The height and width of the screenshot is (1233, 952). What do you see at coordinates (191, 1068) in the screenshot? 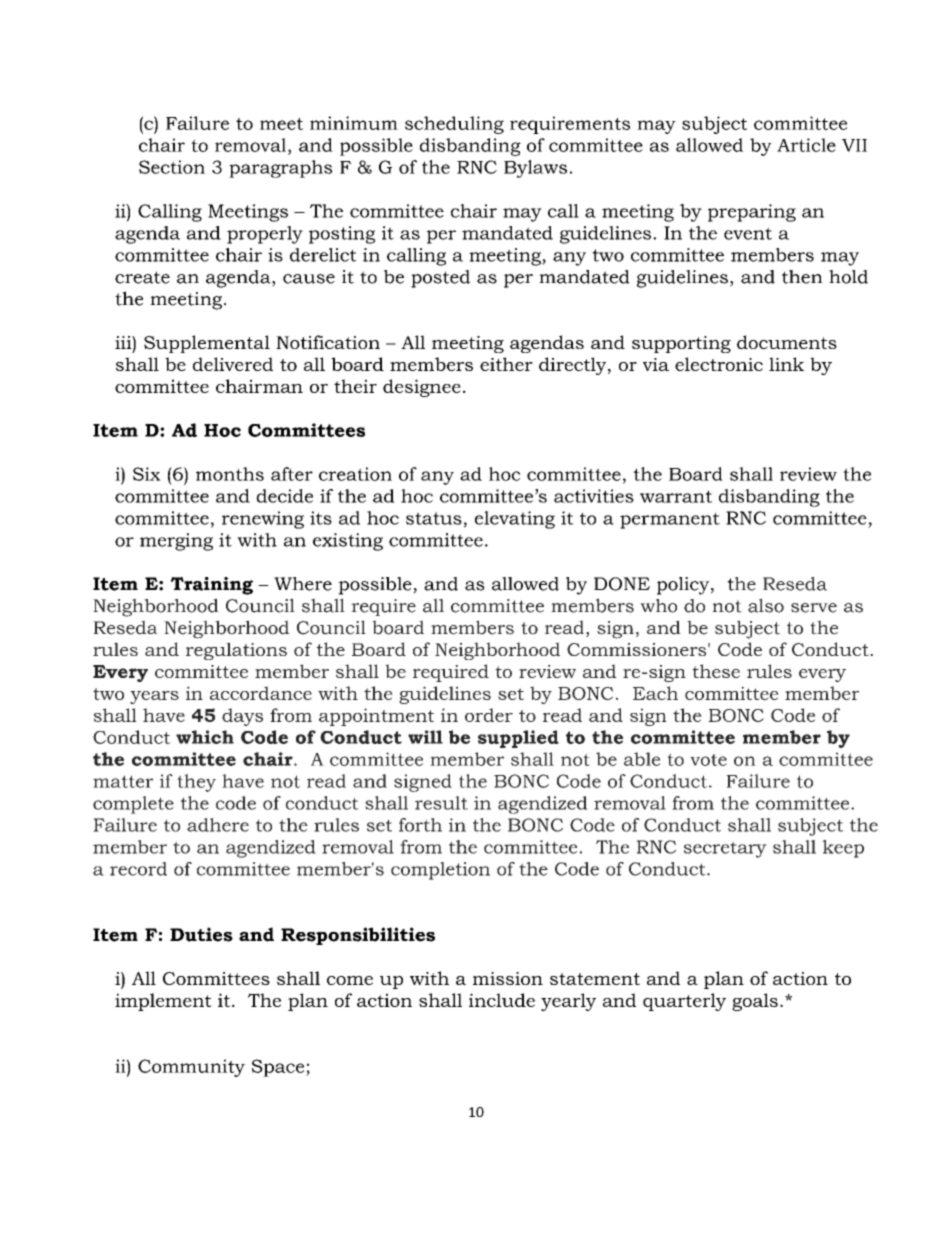
I see `Community` at bounding box center [191, 1068].
